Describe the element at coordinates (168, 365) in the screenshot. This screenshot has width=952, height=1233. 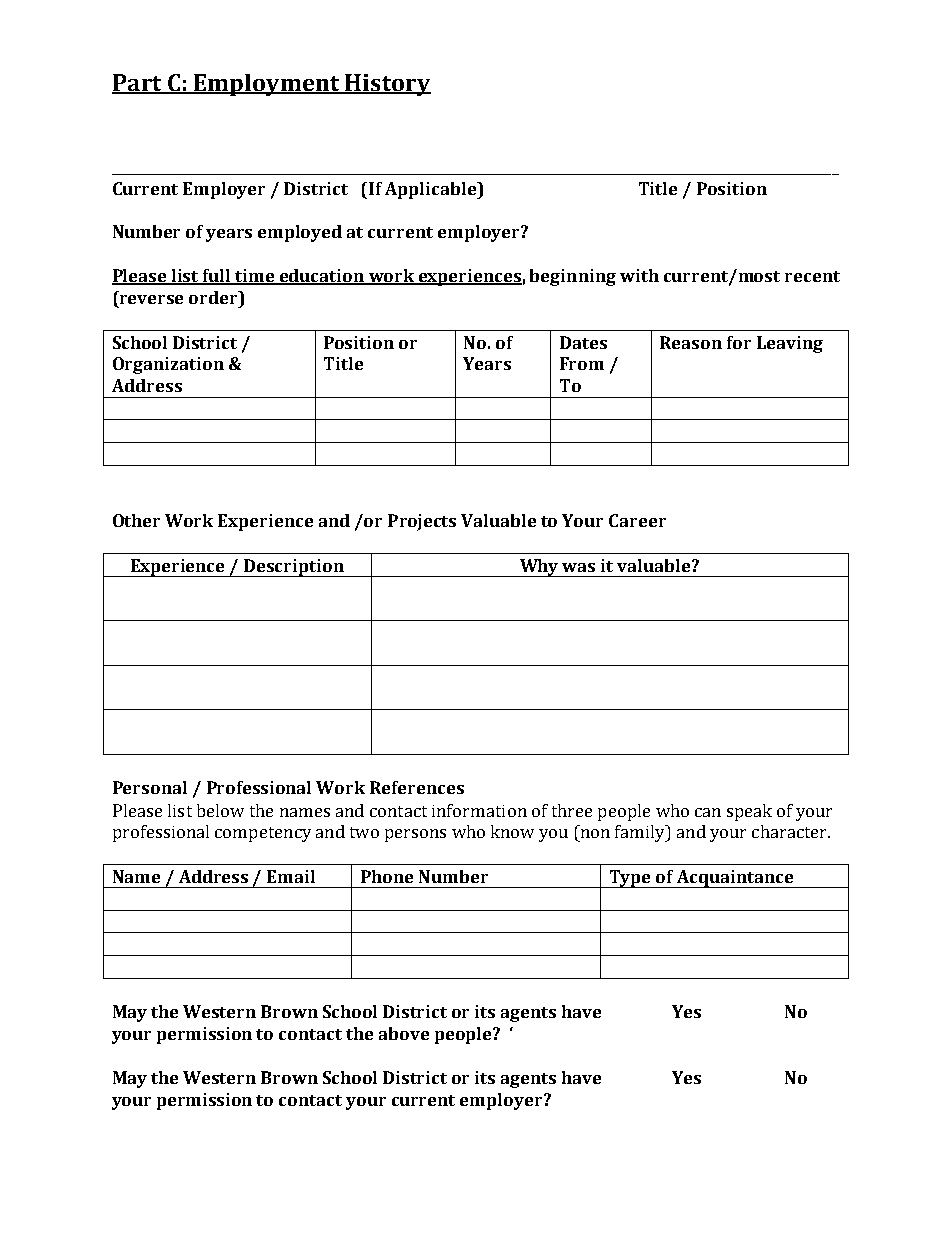
I see `Organization` at that location.
